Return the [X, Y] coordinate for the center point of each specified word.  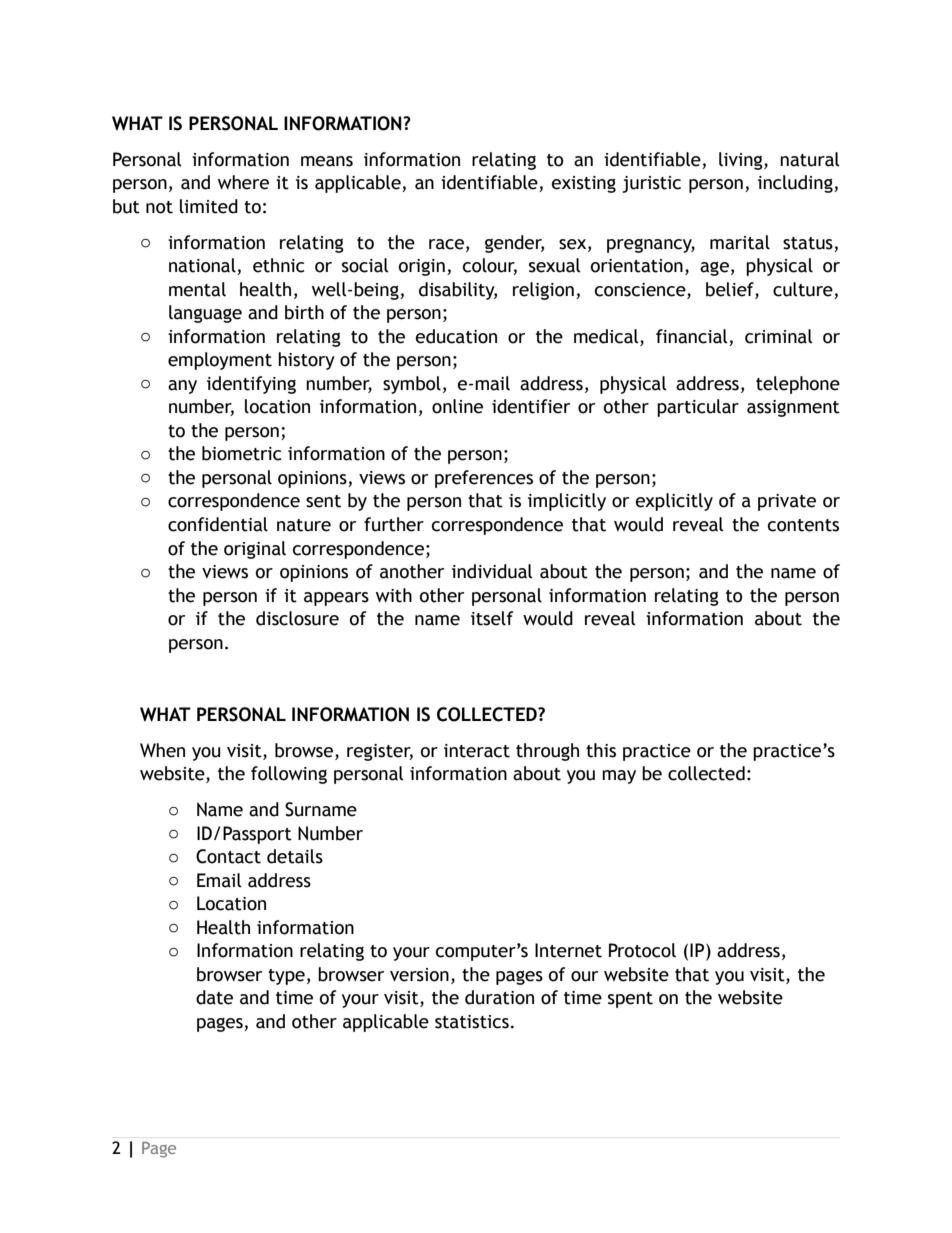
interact [477, 751]
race [448, 245]
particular [698, 408]
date [214, 997]
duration [499, 997]
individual [492, 571]
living [742, 161]
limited [209, 206]
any [182, 387]
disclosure [297, 618]
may [619, 777]
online [457, 406]
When [162, 750]
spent [630, 1000]
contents [803, 525]
